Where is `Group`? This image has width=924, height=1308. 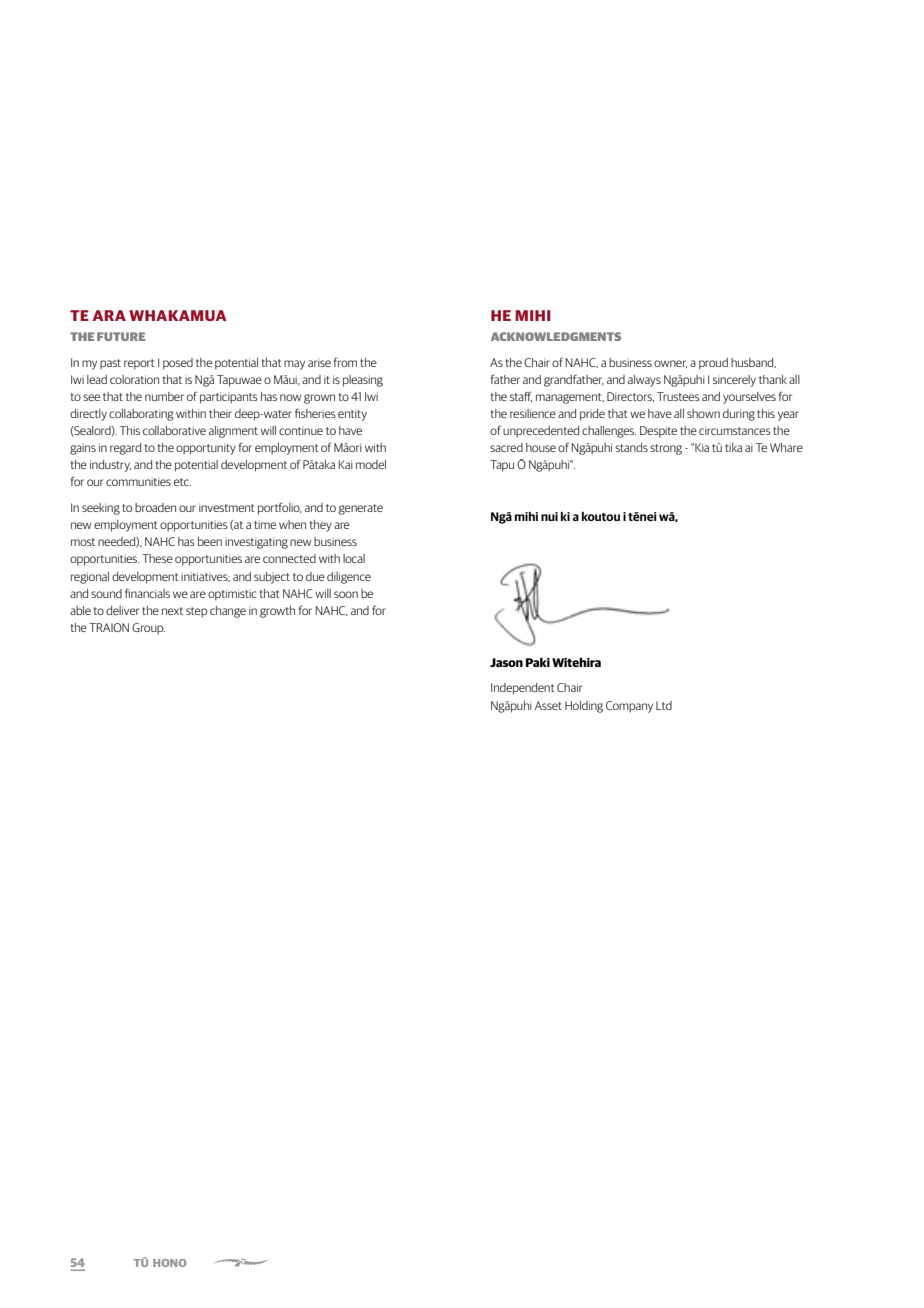
Group is located at coordinates (148, 629).
